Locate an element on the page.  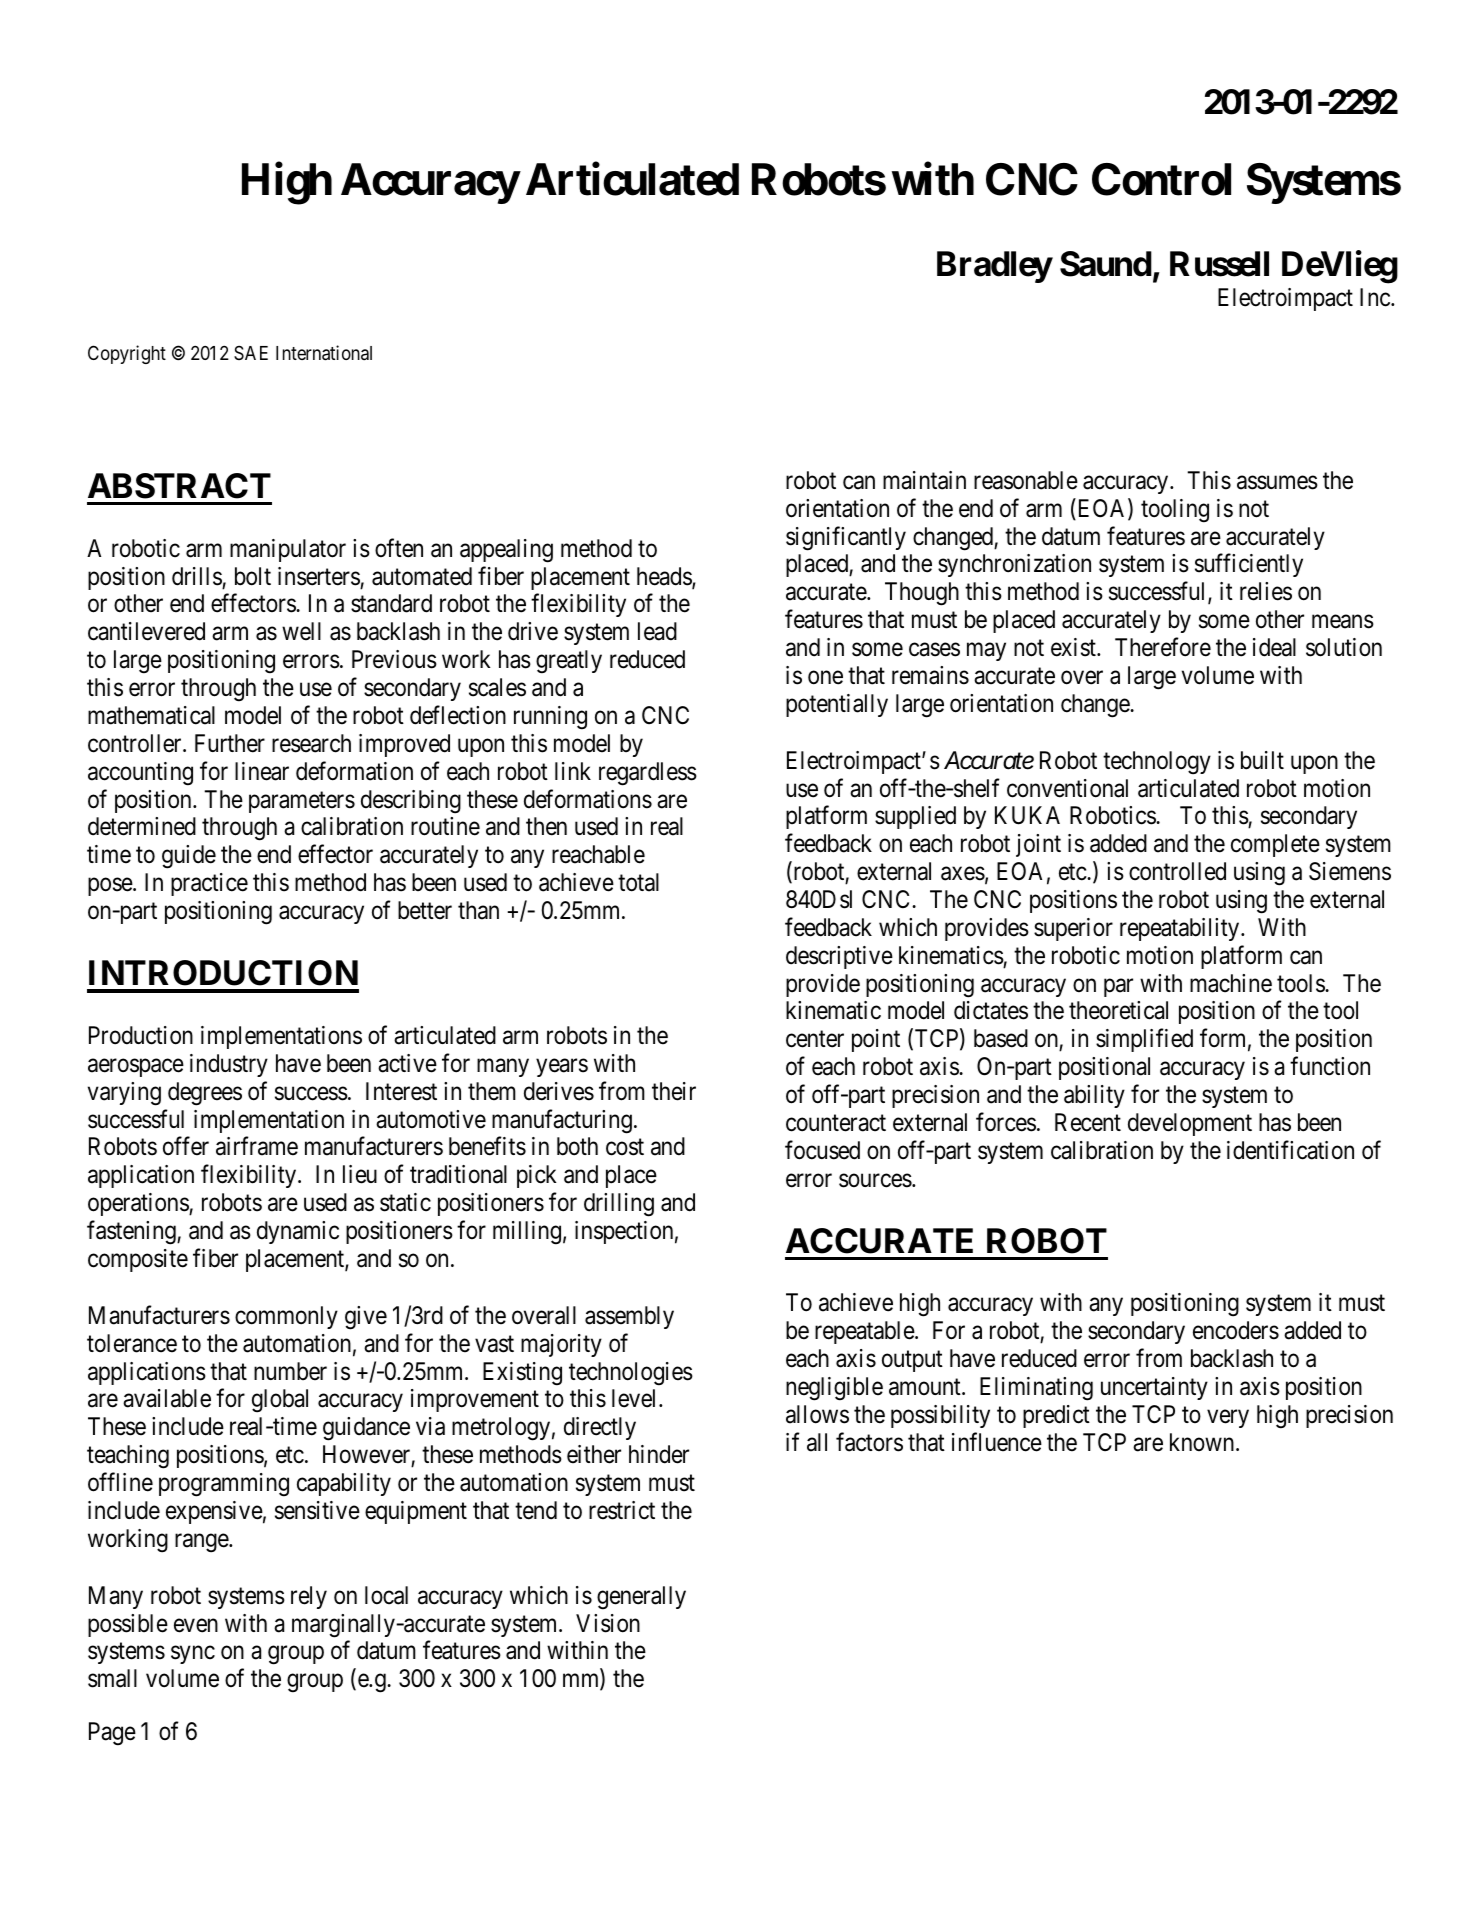
even is located at coordinates (196, 1625).
